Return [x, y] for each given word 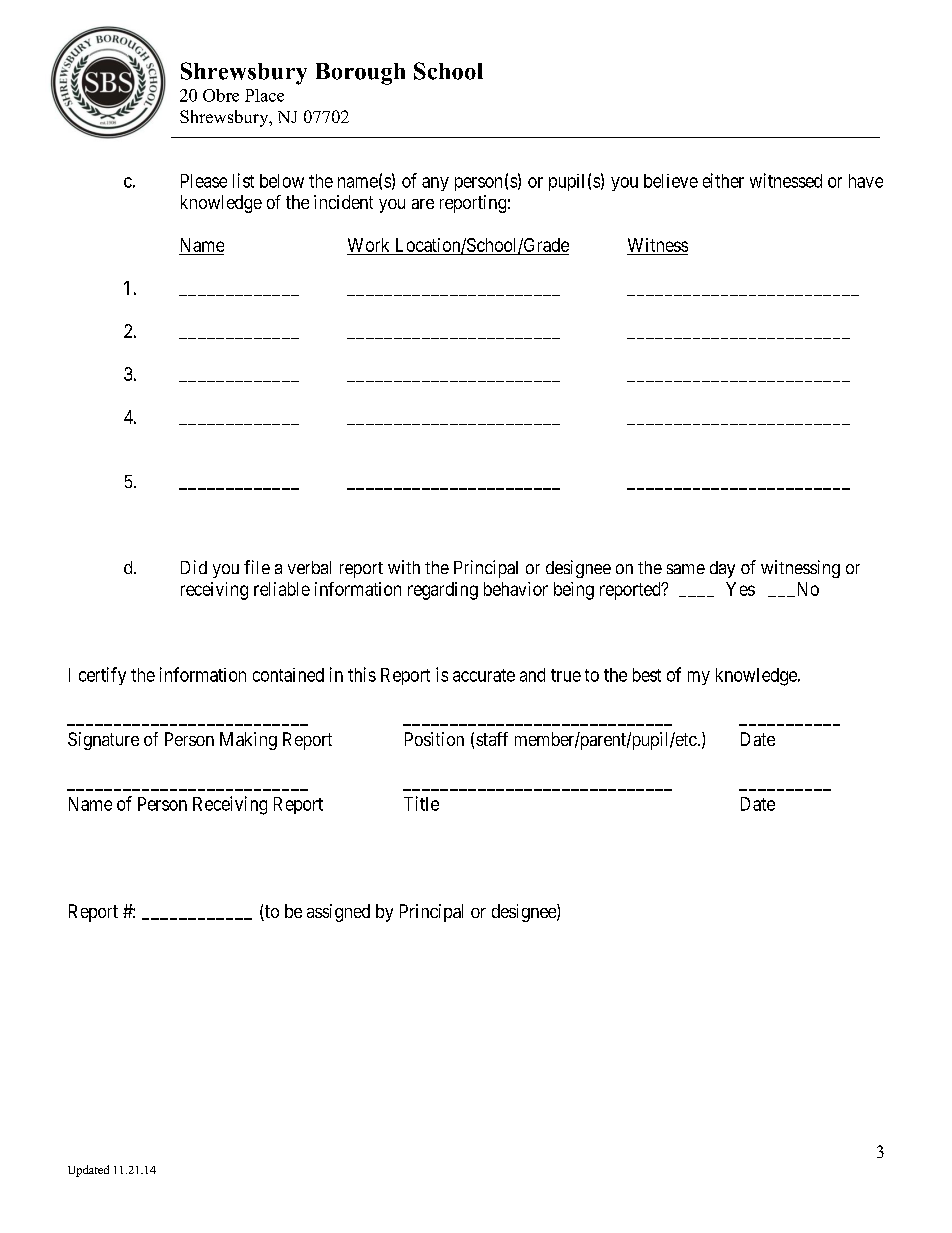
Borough [360, 74]
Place [264, 95]
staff [492, 739]
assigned [338, 913]
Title [421, 803]
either [723, 180]
